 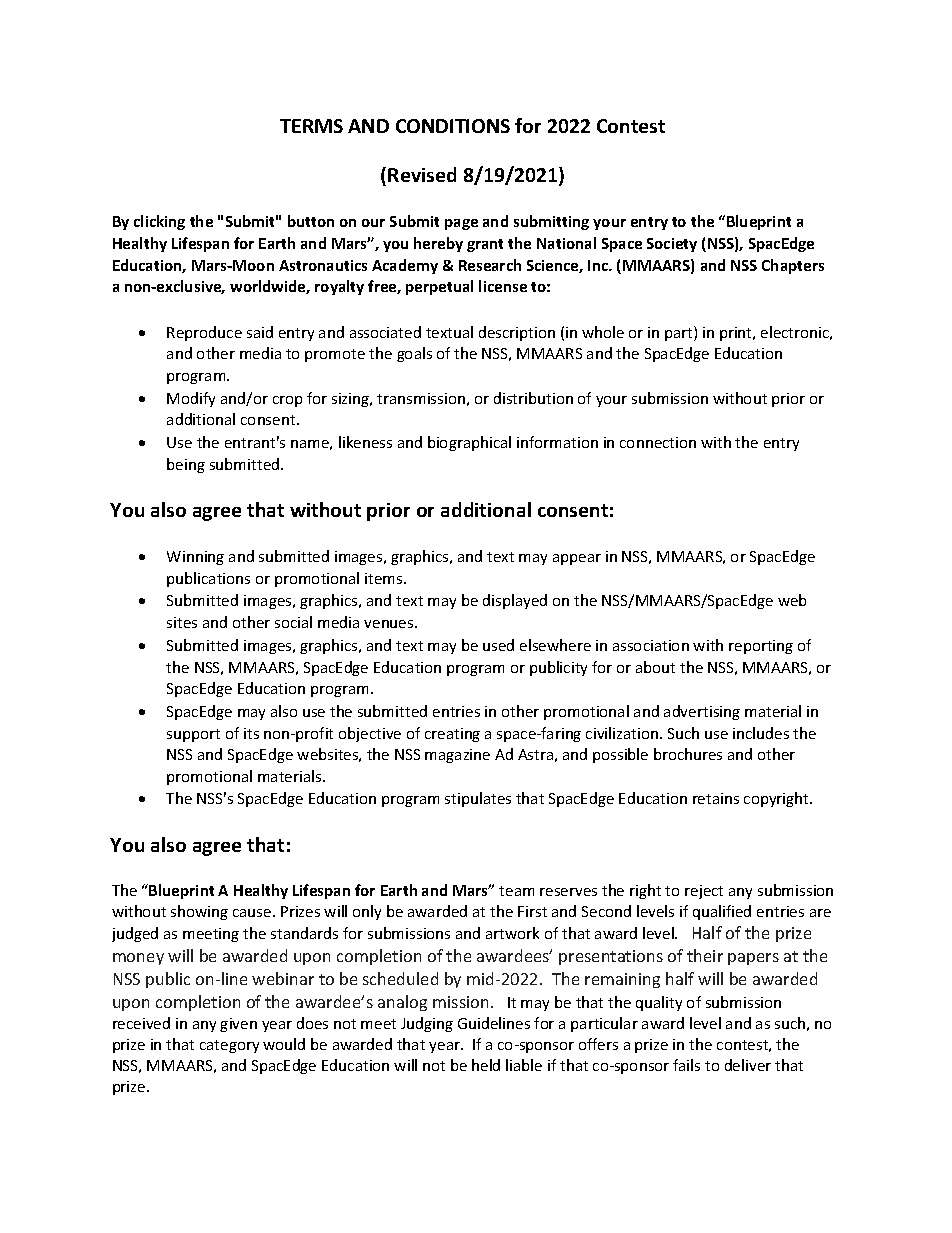 What do you see at coordinates (195, 558) in the document?
I see `Winning` at bounding box center [195, 558].
